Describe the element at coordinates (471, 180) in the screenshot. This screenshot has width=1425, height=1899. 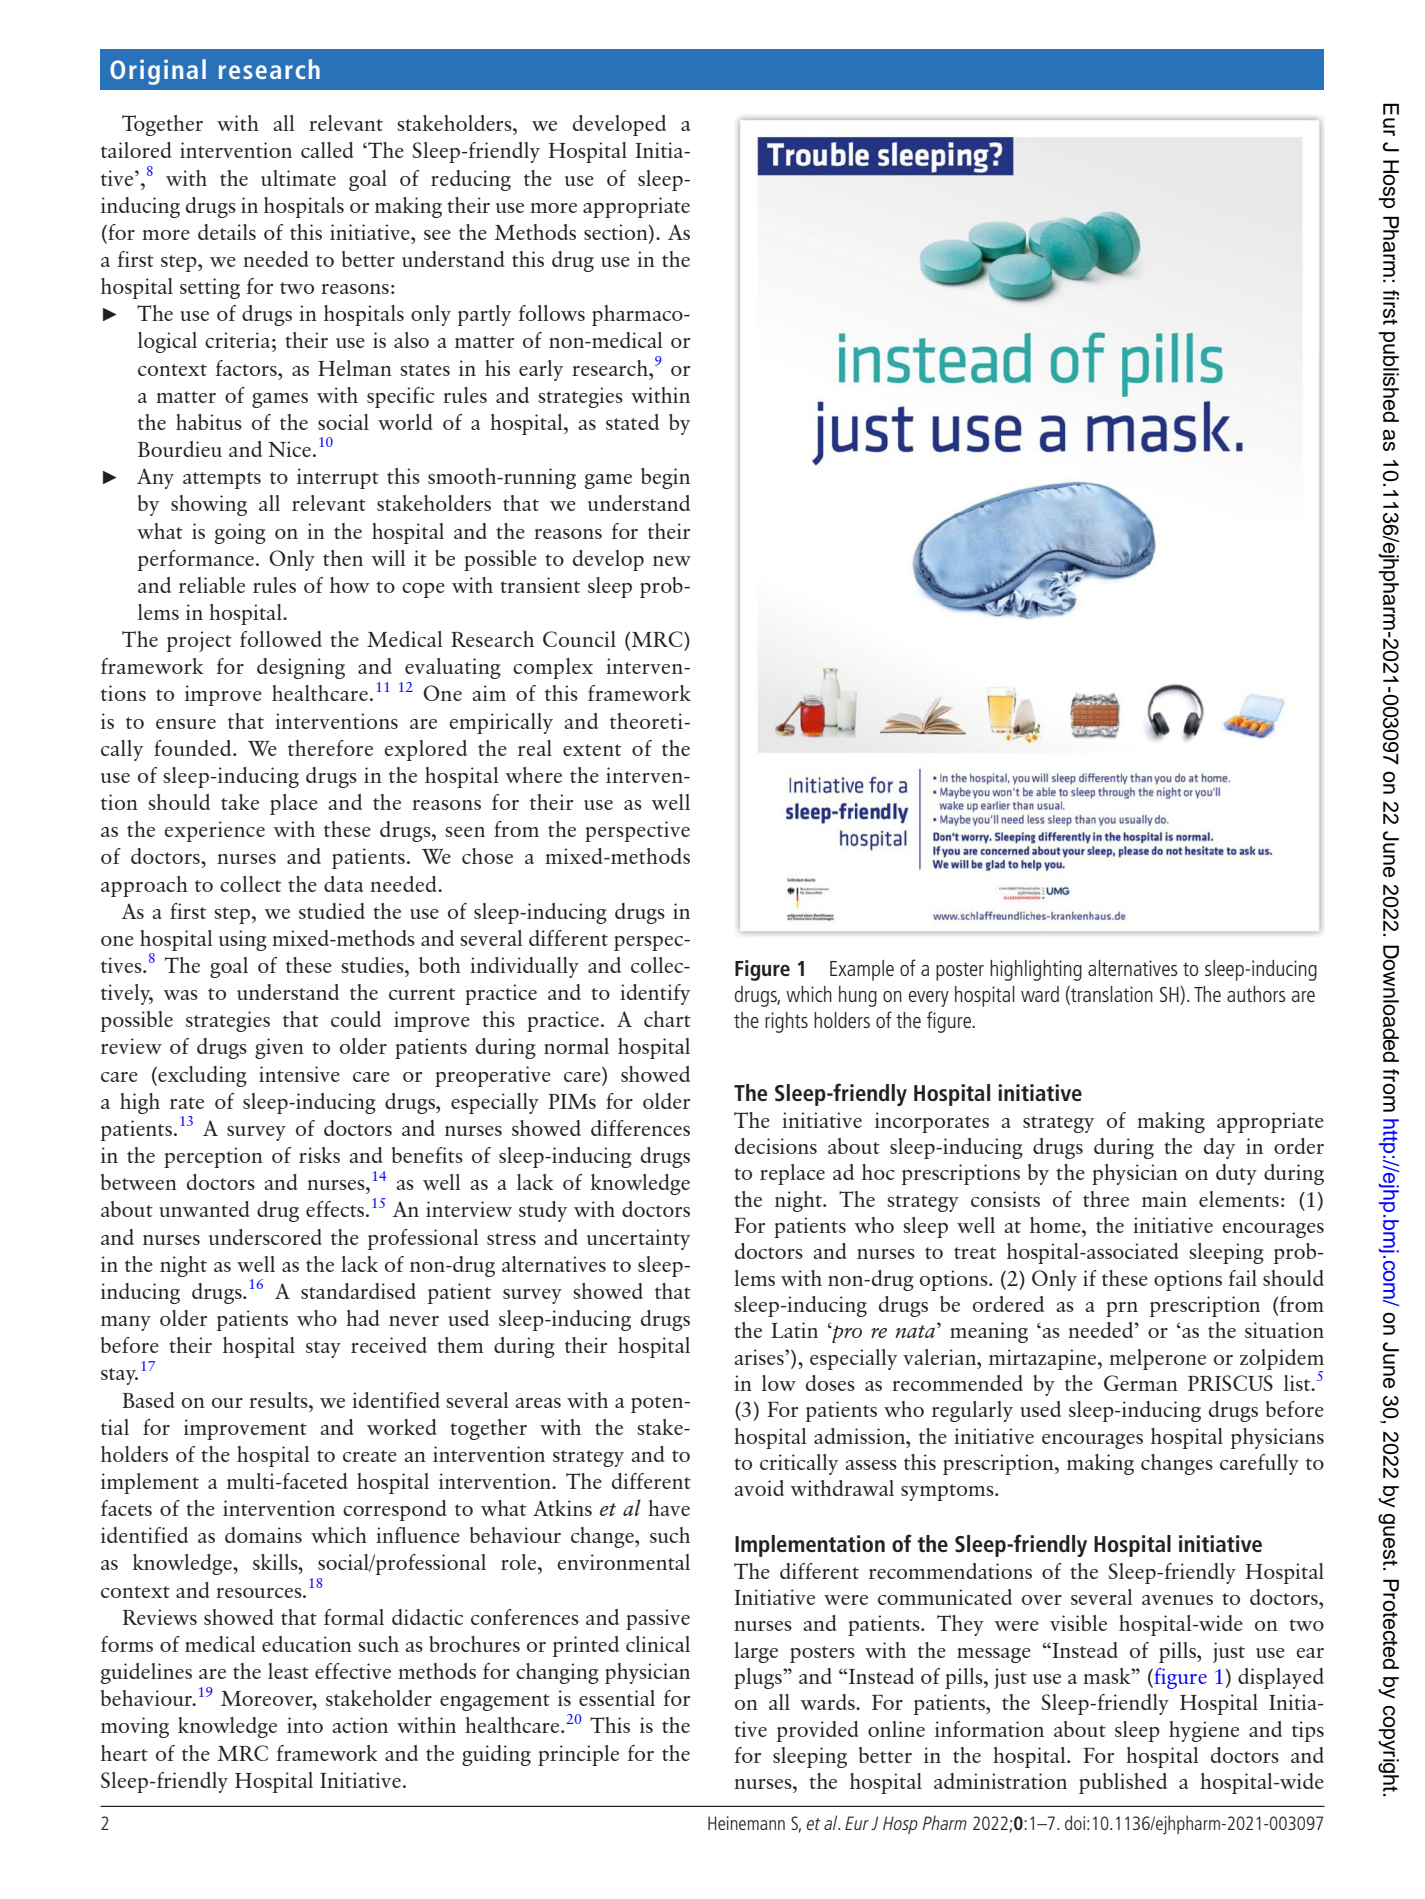
I see `reducing` at that location.
